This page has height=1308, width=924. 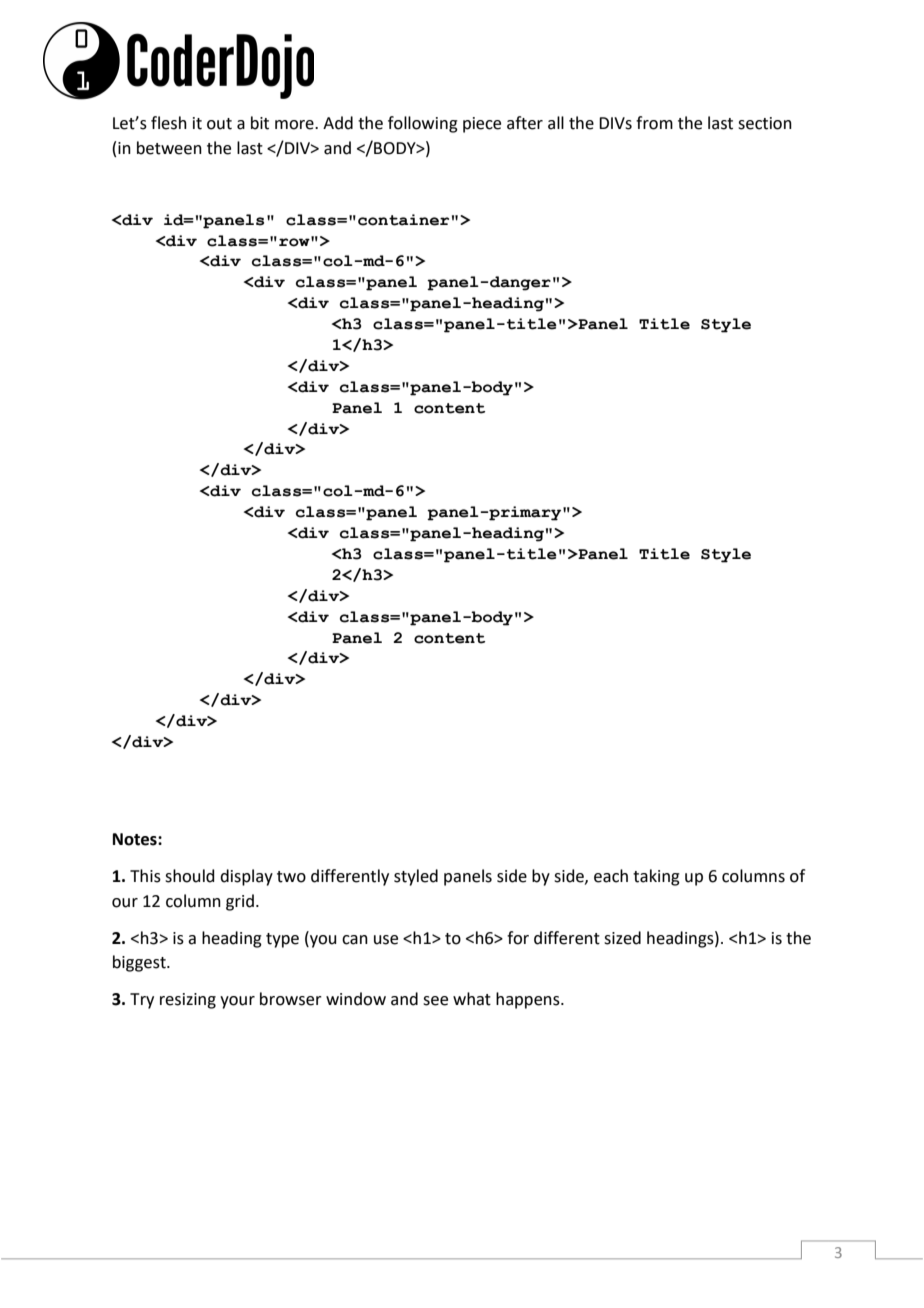 I want to click on each, so click(x=611, y=876).
